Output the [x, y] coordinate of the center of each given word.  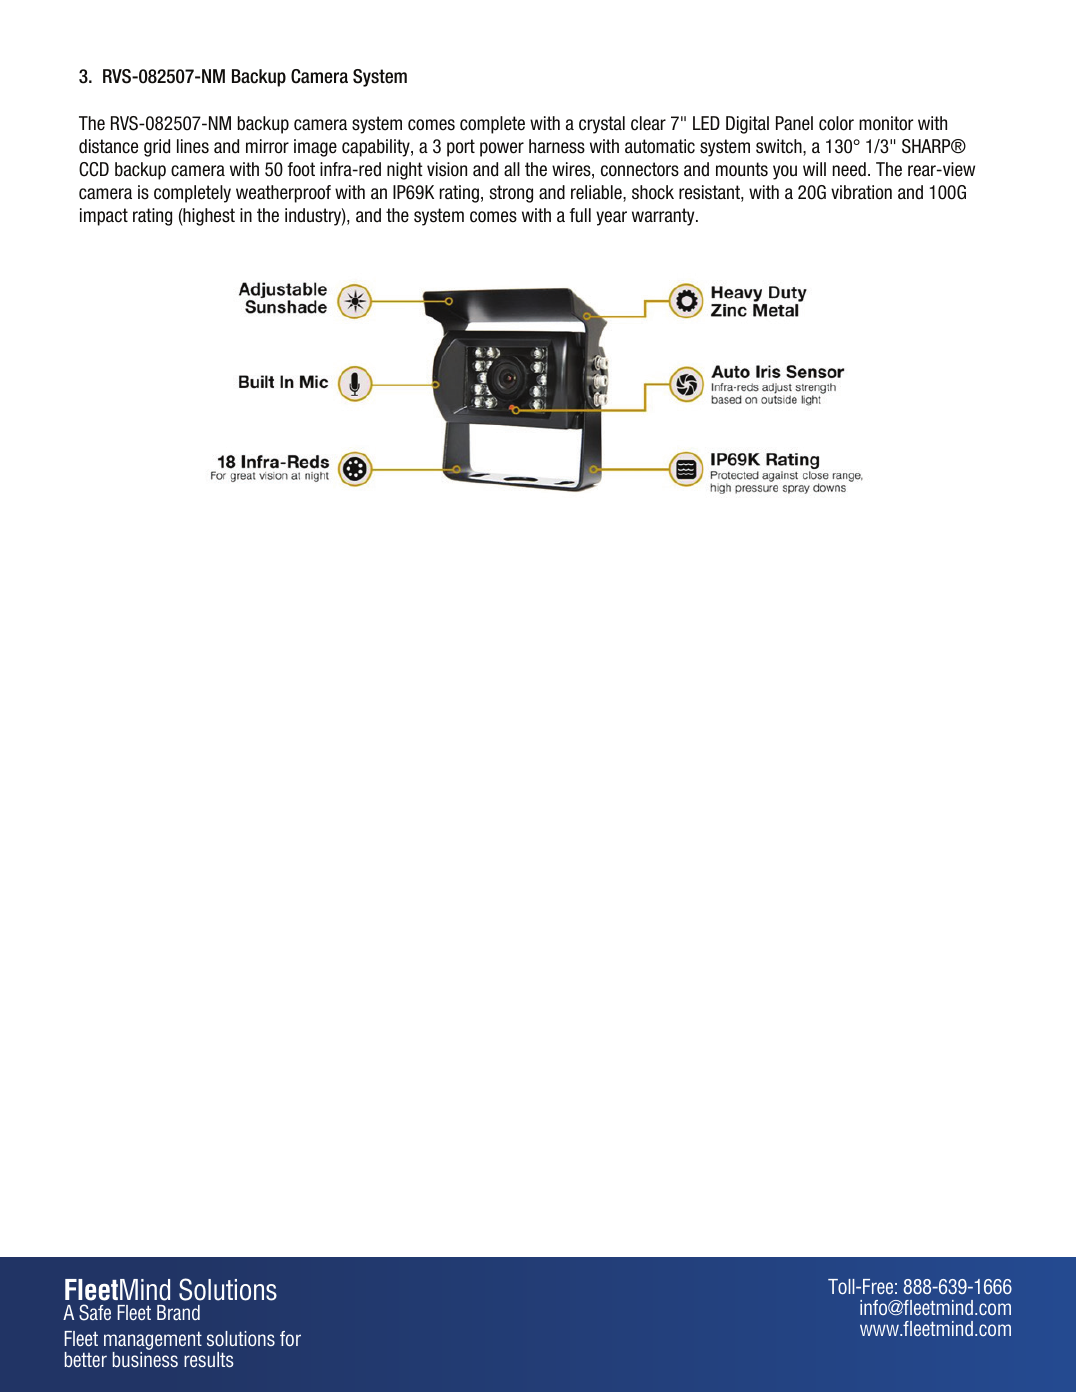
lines [193, 146]
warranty [664, 217]
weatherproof [283, 194]
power [502, 149]
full [580, 215]
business [145, 1360]
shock [653, 192]
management [153, 1342]
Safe [95, 1312]
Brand [178, 1312]
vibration [861, 192]
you [785, 172]
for [290, 1338]
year [611, 218]
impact [104, 217]
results [209, 1360]
